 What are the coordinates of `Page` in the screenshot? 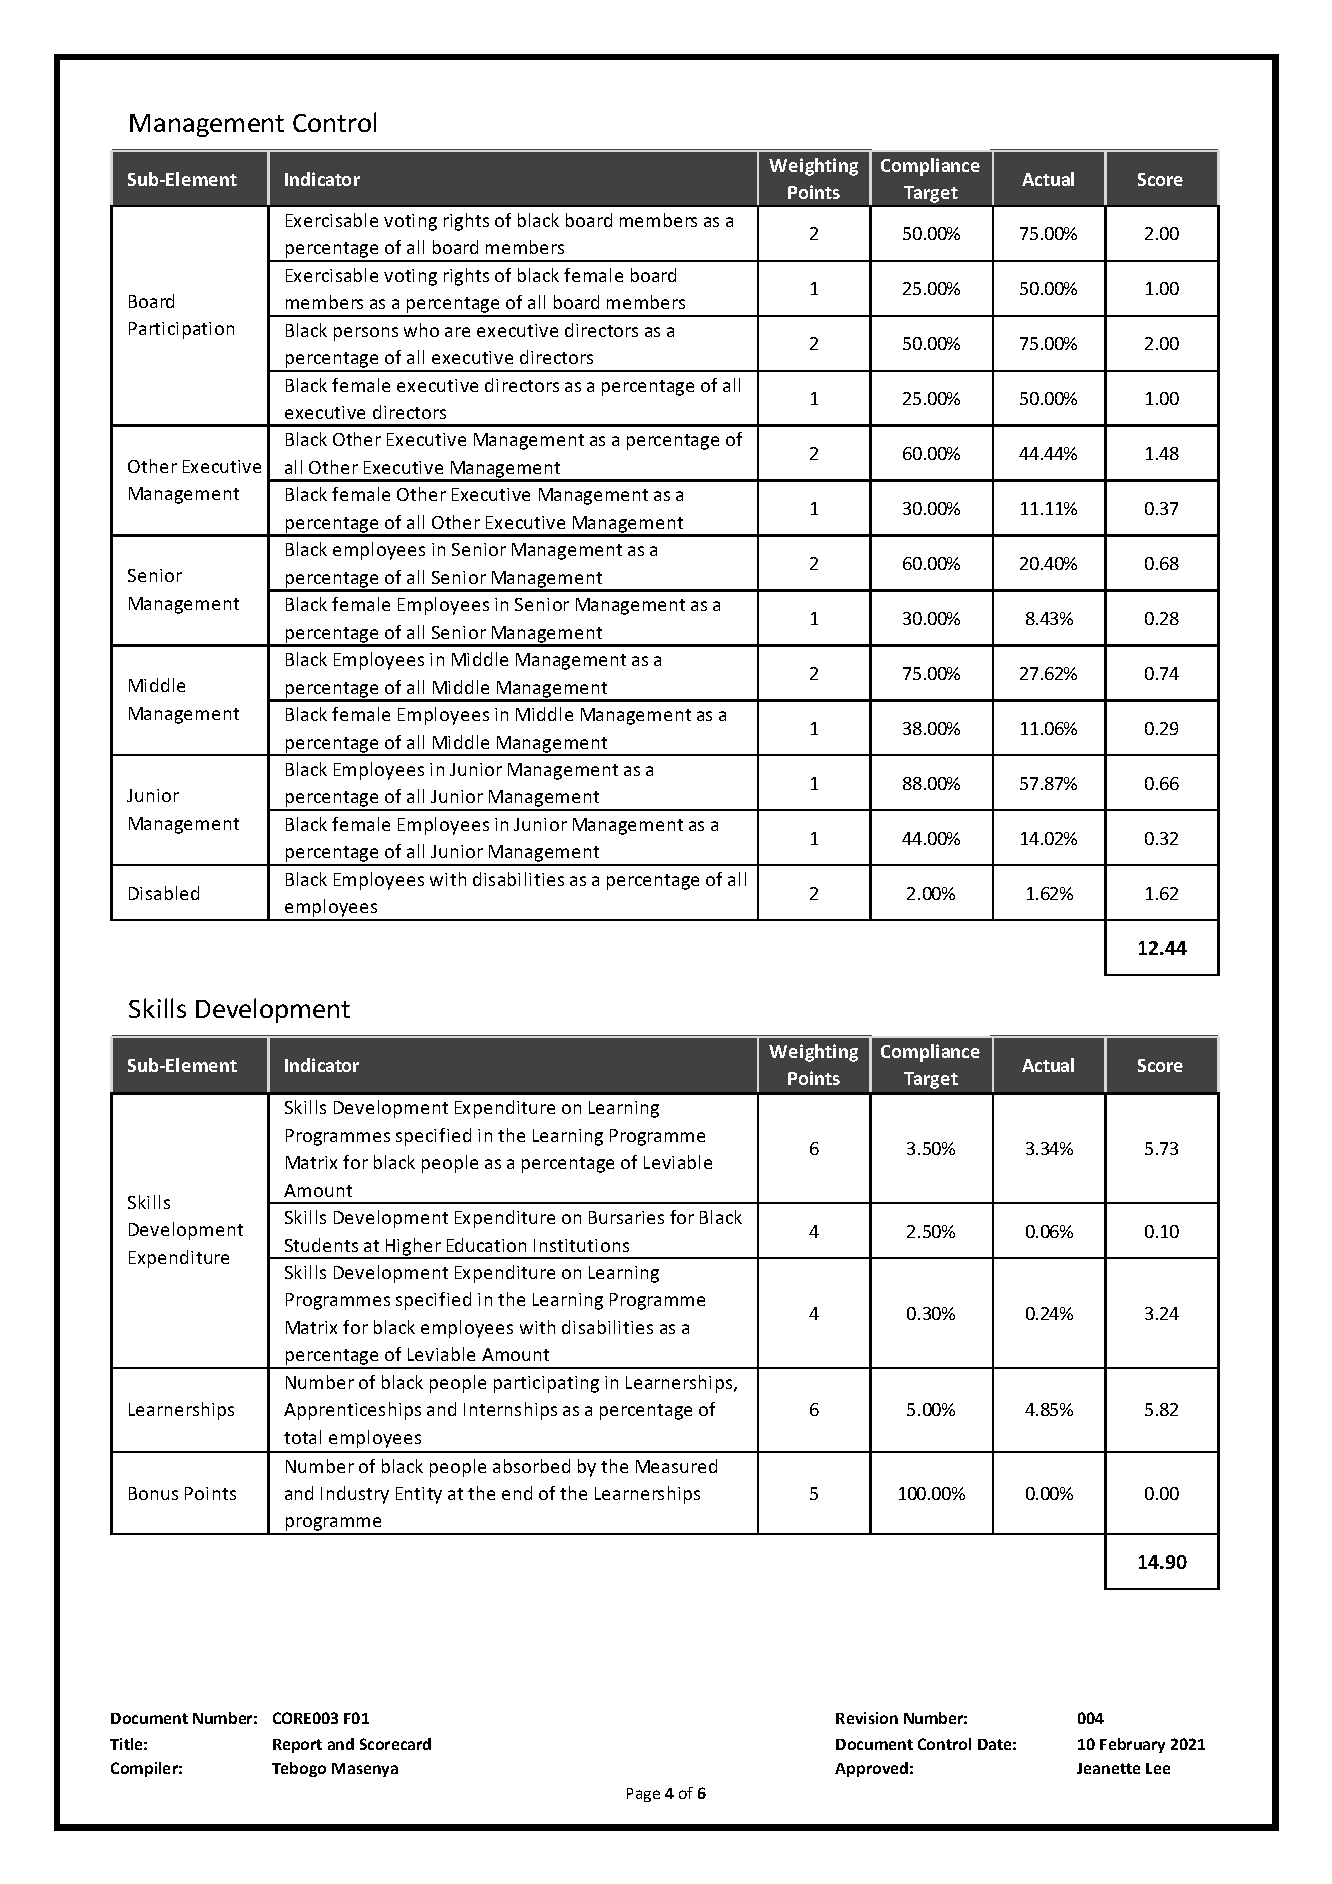 It's located at (643, 1795).
